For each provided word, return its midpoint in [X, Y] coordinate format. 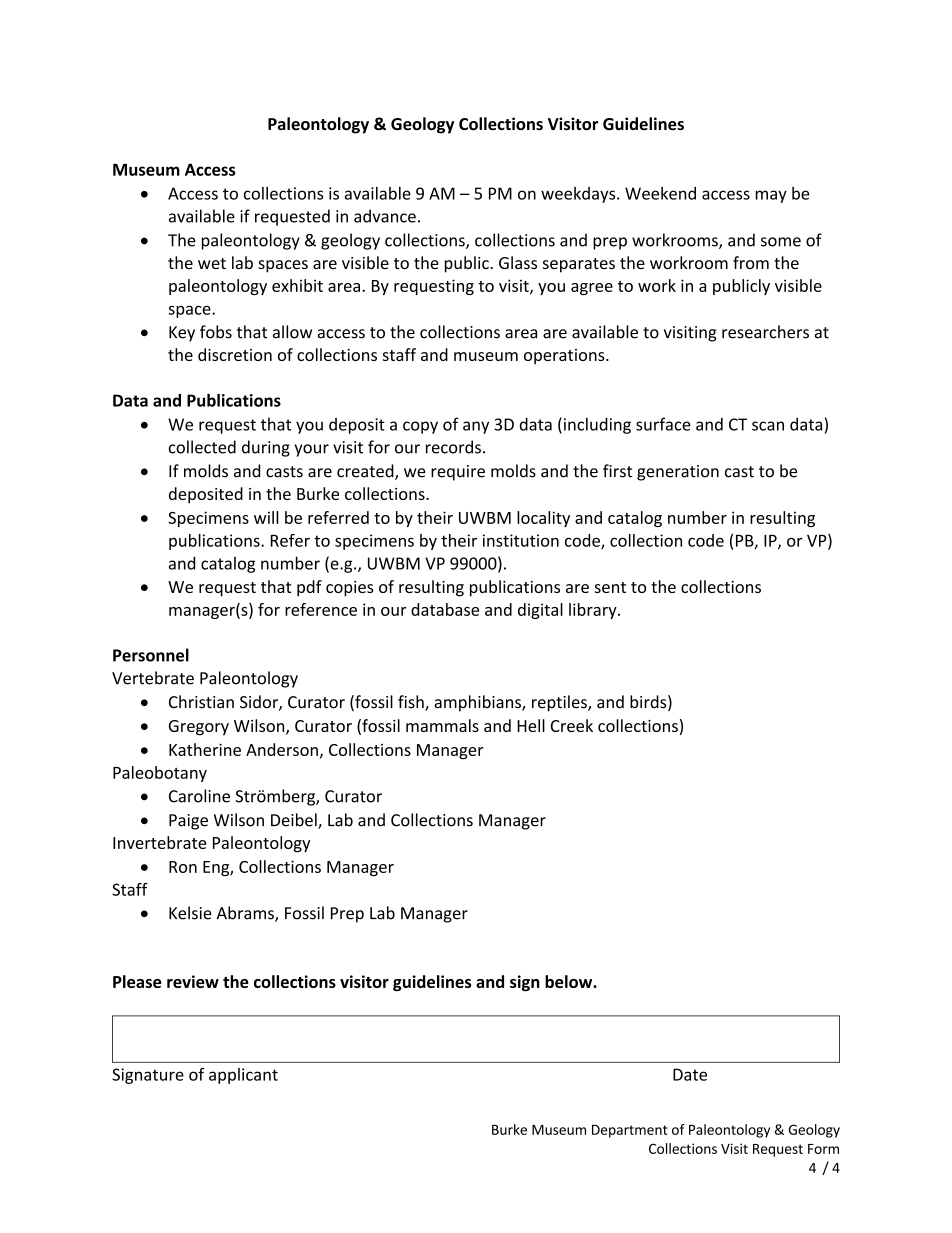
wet [212, 263]
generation [678, 473]
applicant [243, 1076]
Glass [518, 262]
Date [690, 1074]
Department [629, 1131]
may [771, 196]
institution [521, 540]
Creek [572, 725]
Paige [188, 822]
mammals [442, 725]
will [266, 517]
